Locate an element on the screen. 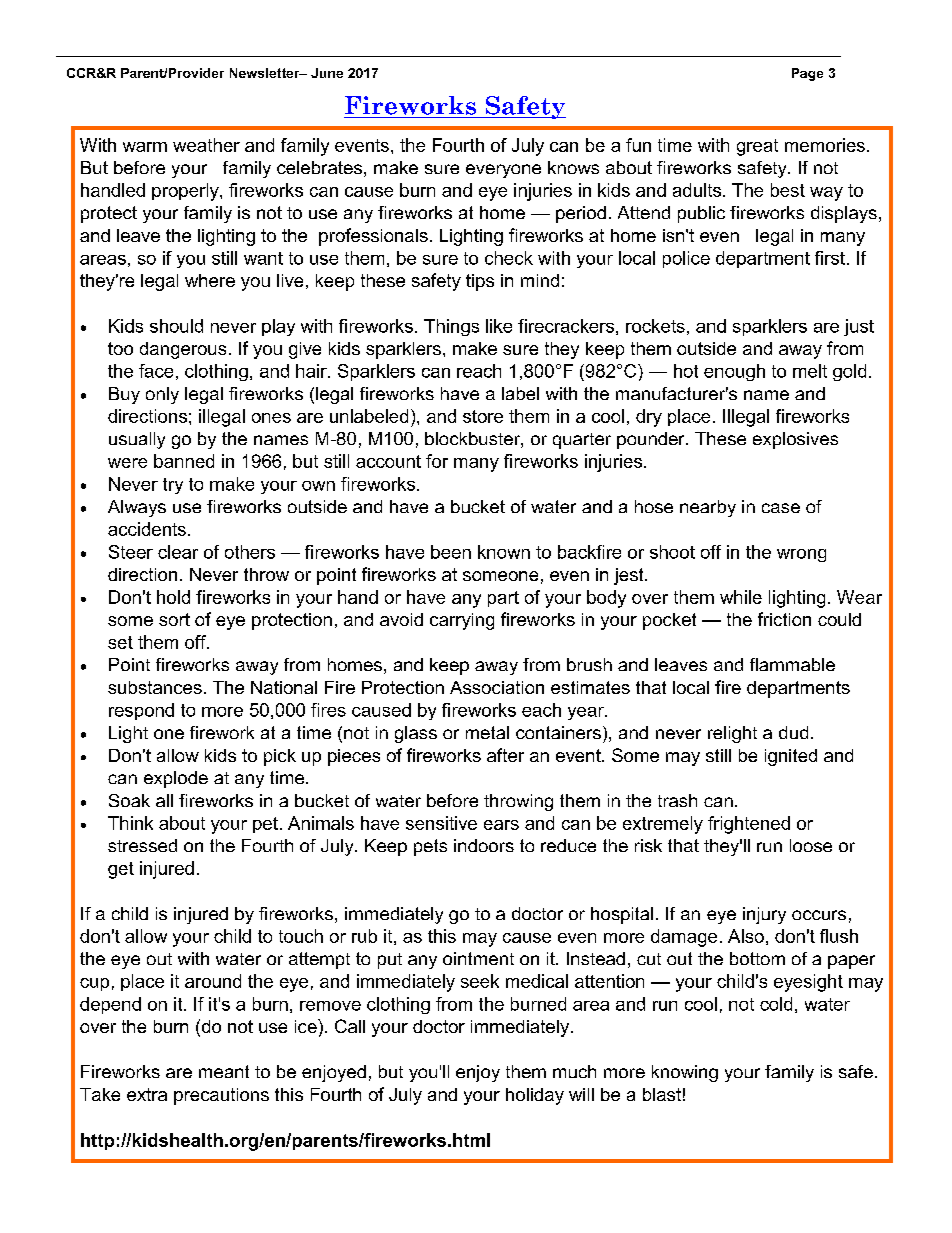  holiday is located at coordinates (535, 1096).
